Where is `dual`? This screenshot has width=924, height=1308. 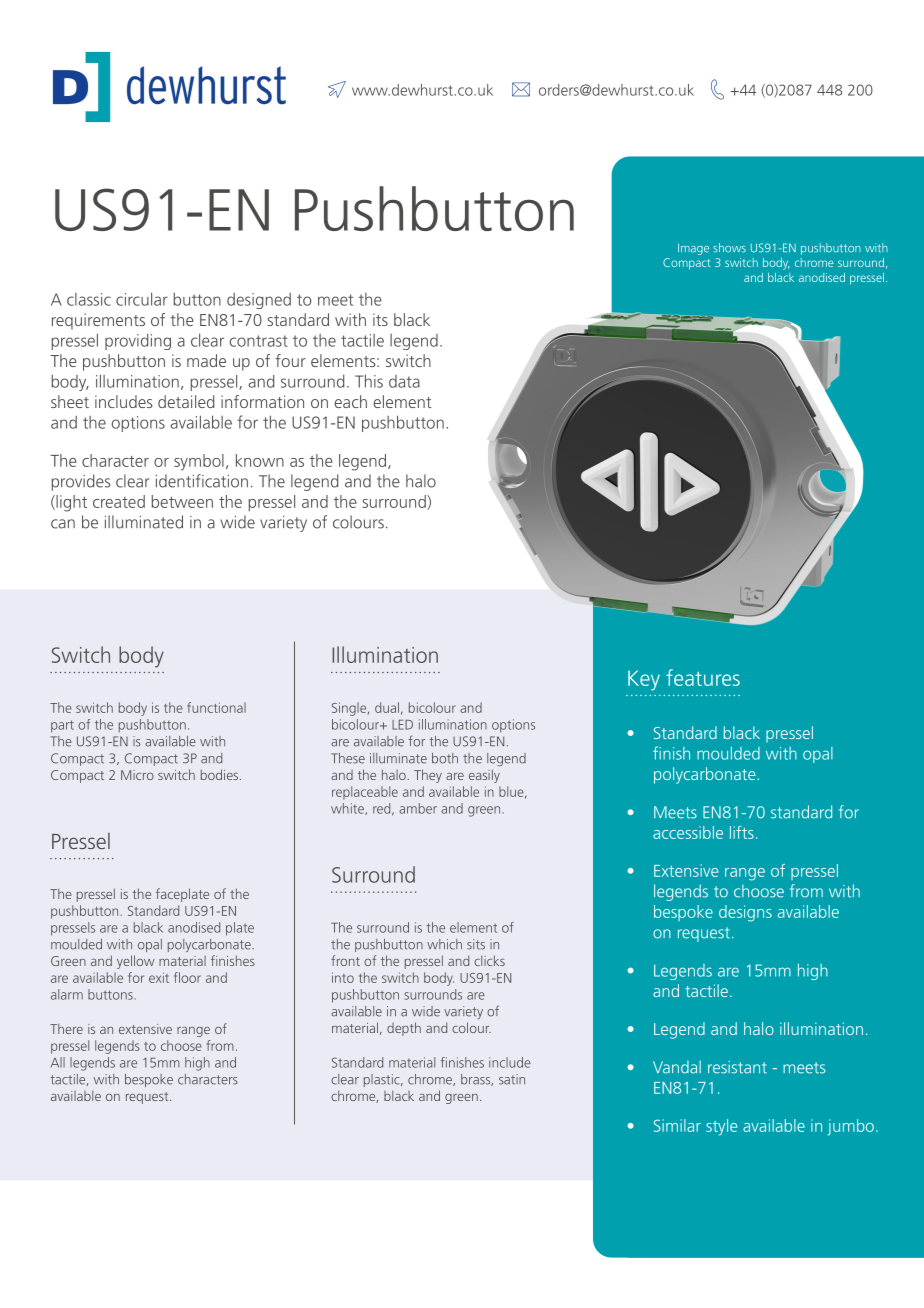 dual is located at coordinates (387, 707).
